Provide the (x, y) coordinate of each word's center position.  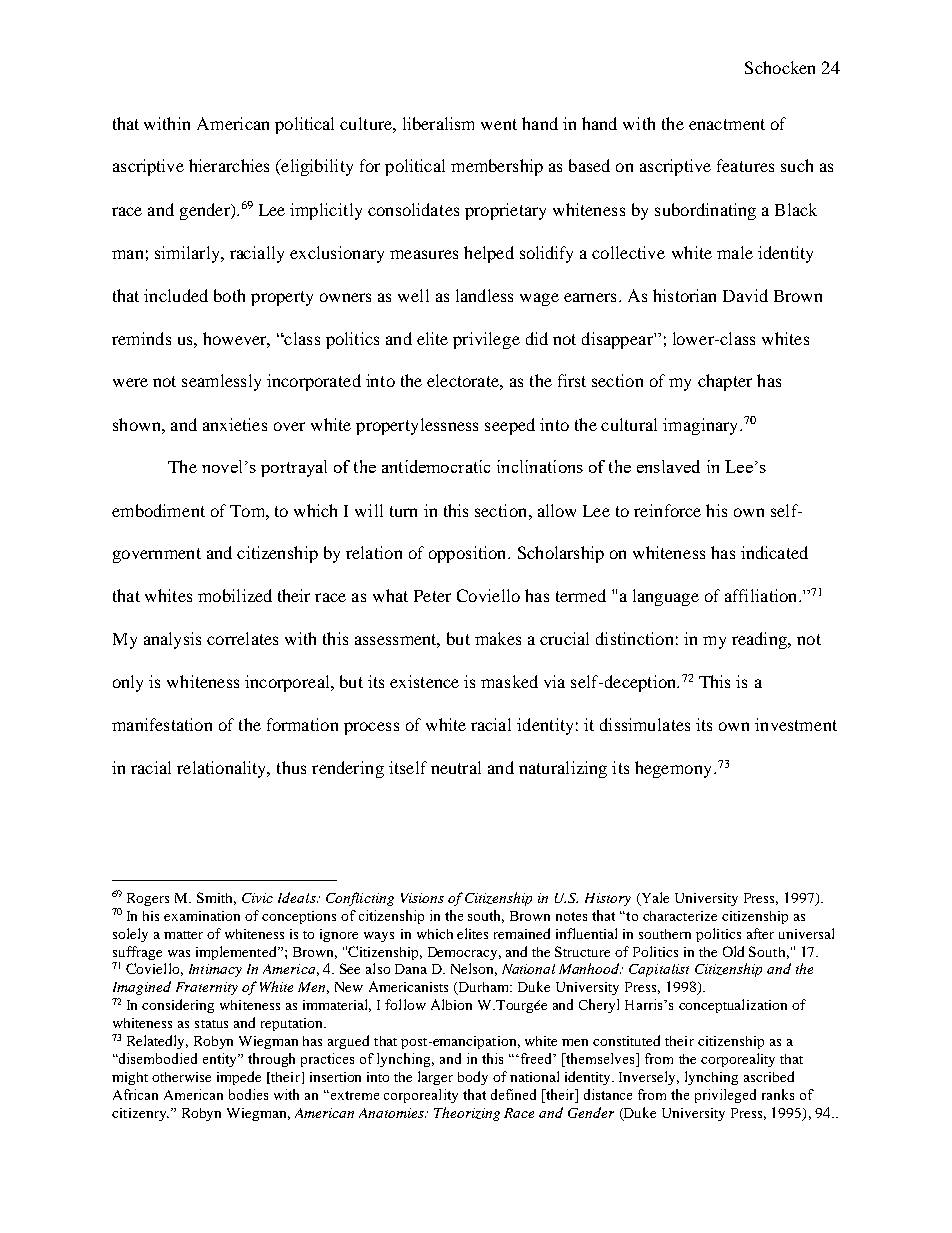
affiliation (762, 595)
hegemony (673, 769)
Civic (257, 898)
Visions (422, 898)
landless (484, 295)
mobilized (235, 595)
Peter (432, 596)
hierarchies (229, 165)
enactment (727, 124)
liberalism (438, 123)
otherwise (181, 1077)
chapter (725, 382)
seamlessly (221, 382)
